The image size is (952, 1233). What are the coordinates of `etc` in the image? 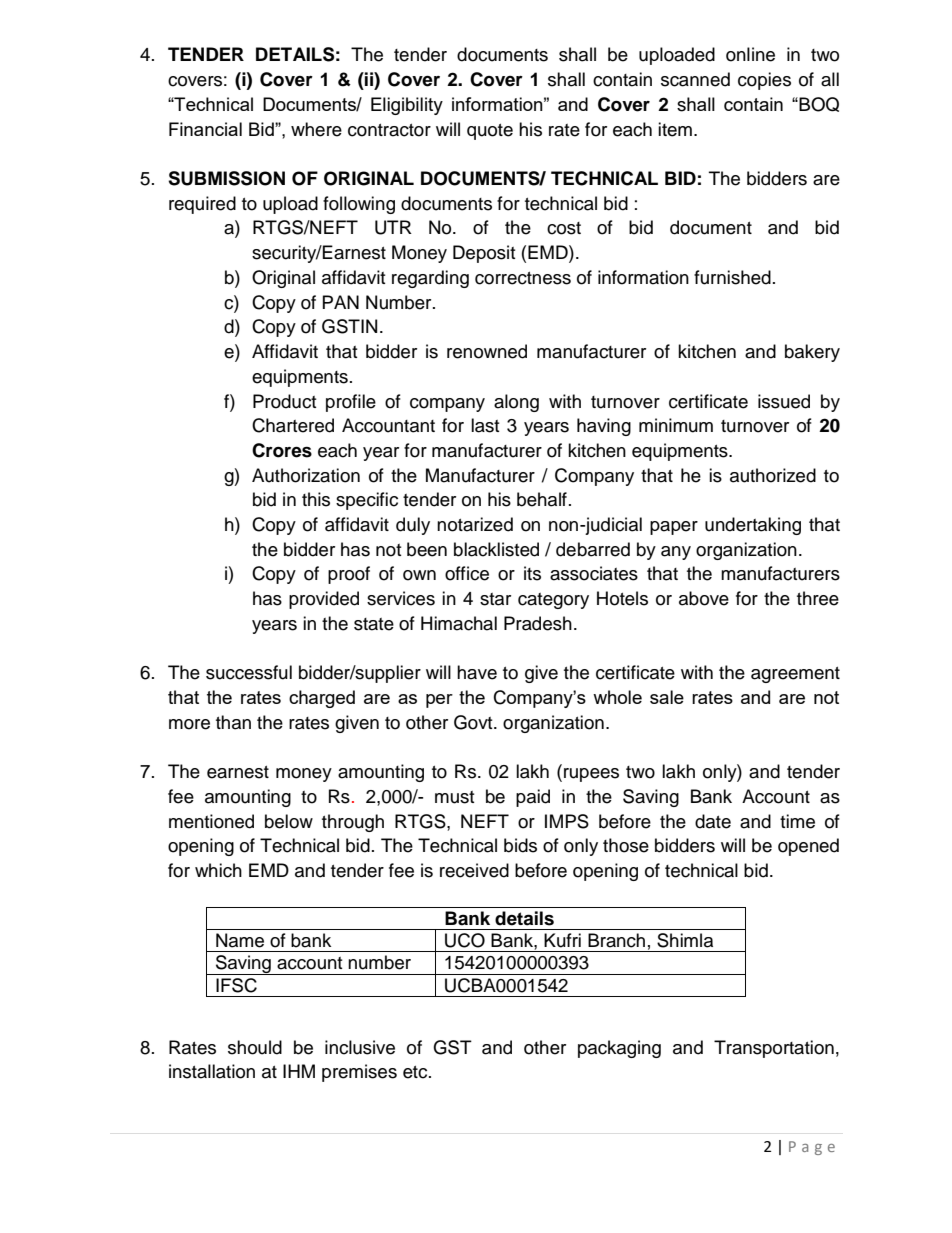 It's located at (416, 1072).
